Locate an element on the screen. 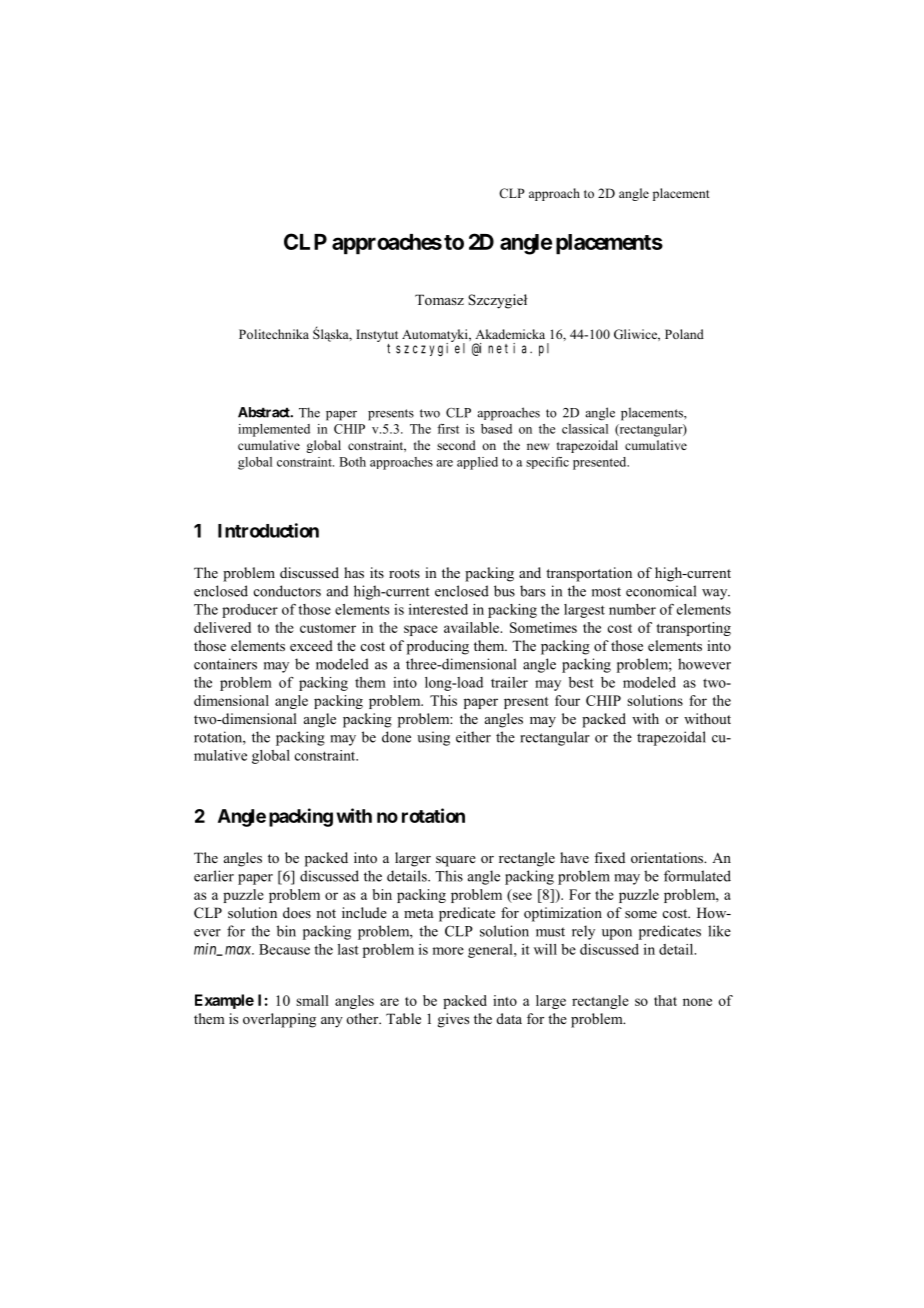  Poland is located at coordinates (684, 334).
